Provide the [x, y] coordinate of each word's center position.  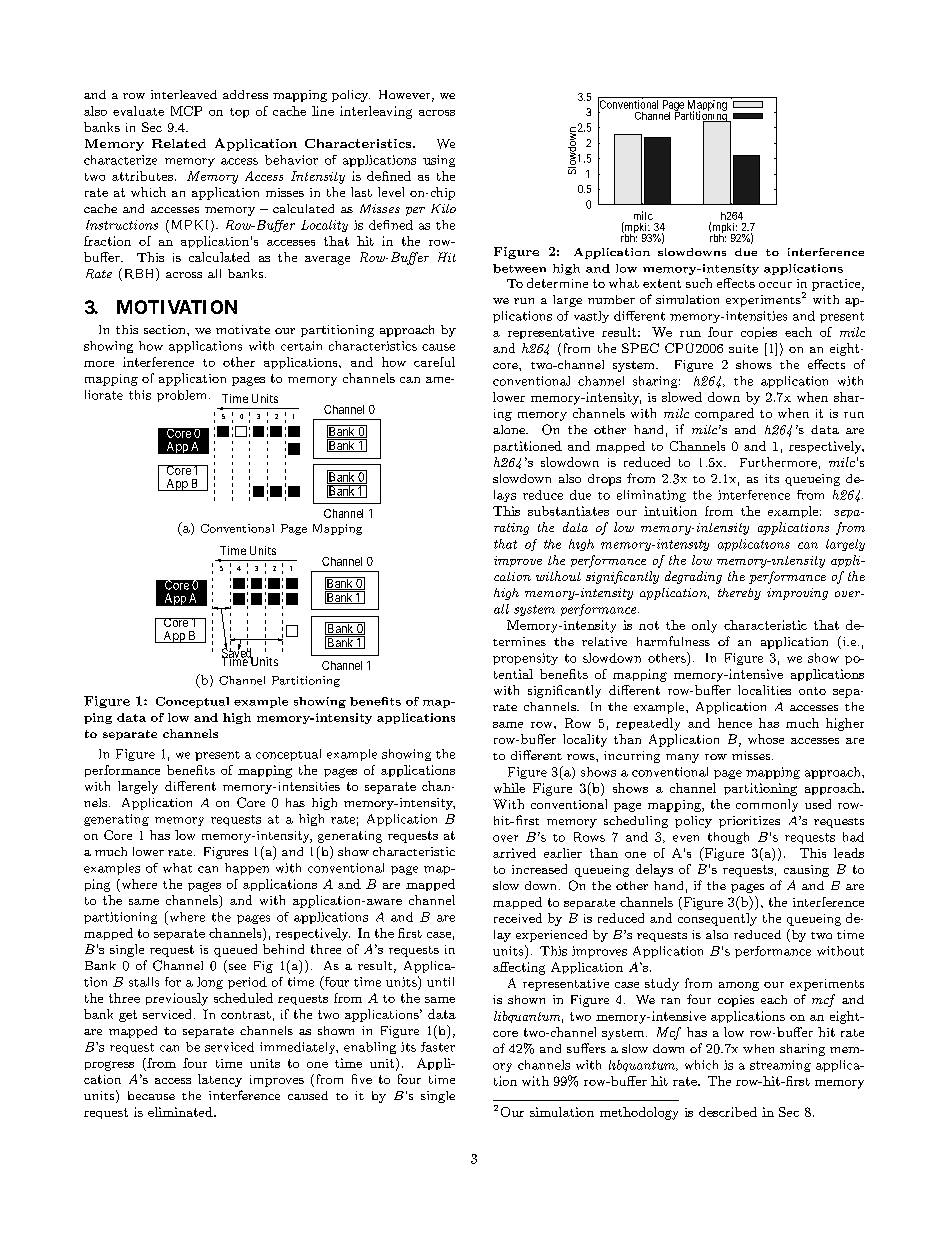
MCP [186, 111]
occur [775, 285]
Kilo [443, 208]
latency [220, 1080]
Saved [237, 653]
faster [438, 1047]
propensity [525, 659]
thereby [739, 594]
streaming [780, 1066]
